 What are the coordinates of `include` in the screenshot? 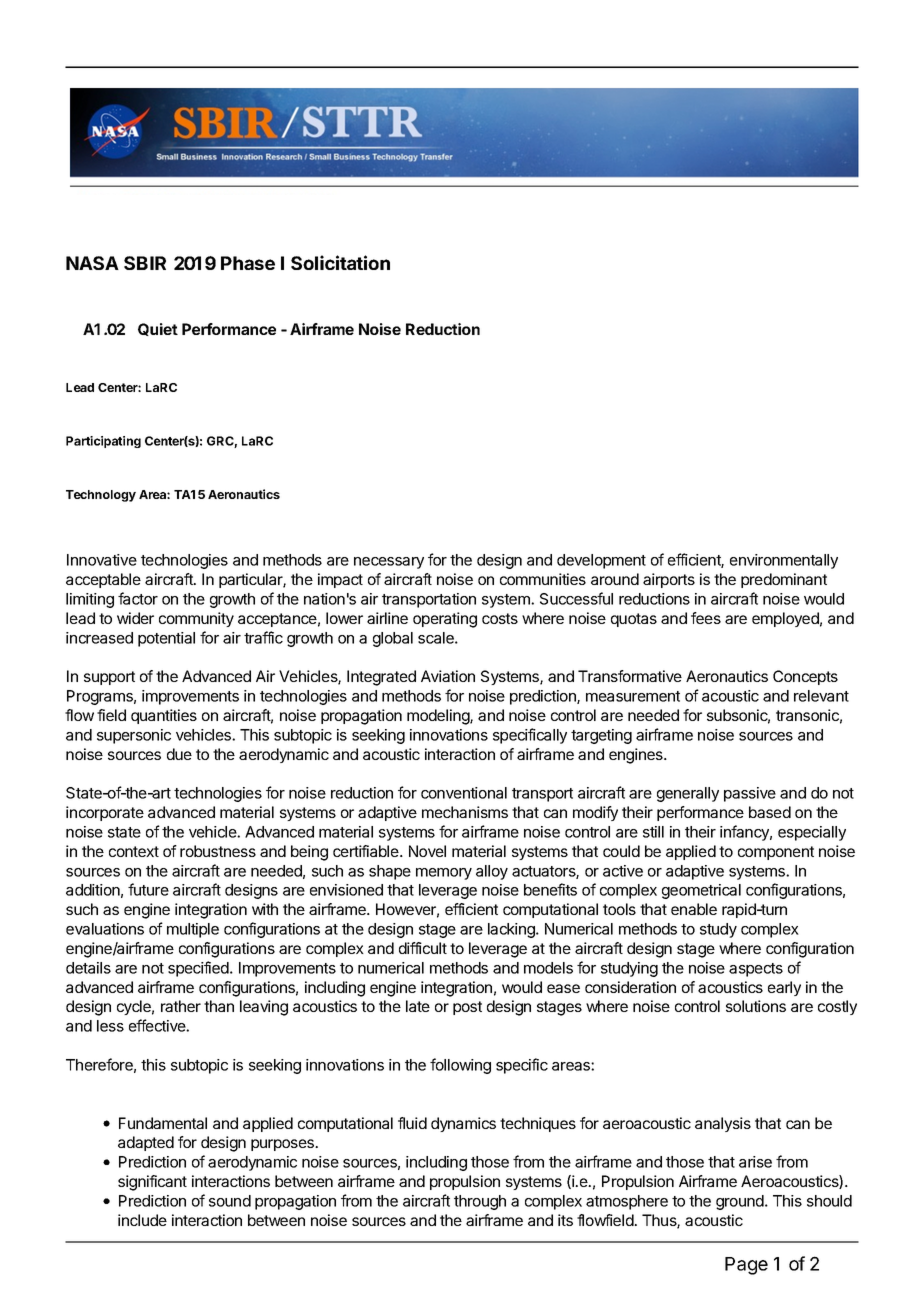 It's located at (142, 1220).
